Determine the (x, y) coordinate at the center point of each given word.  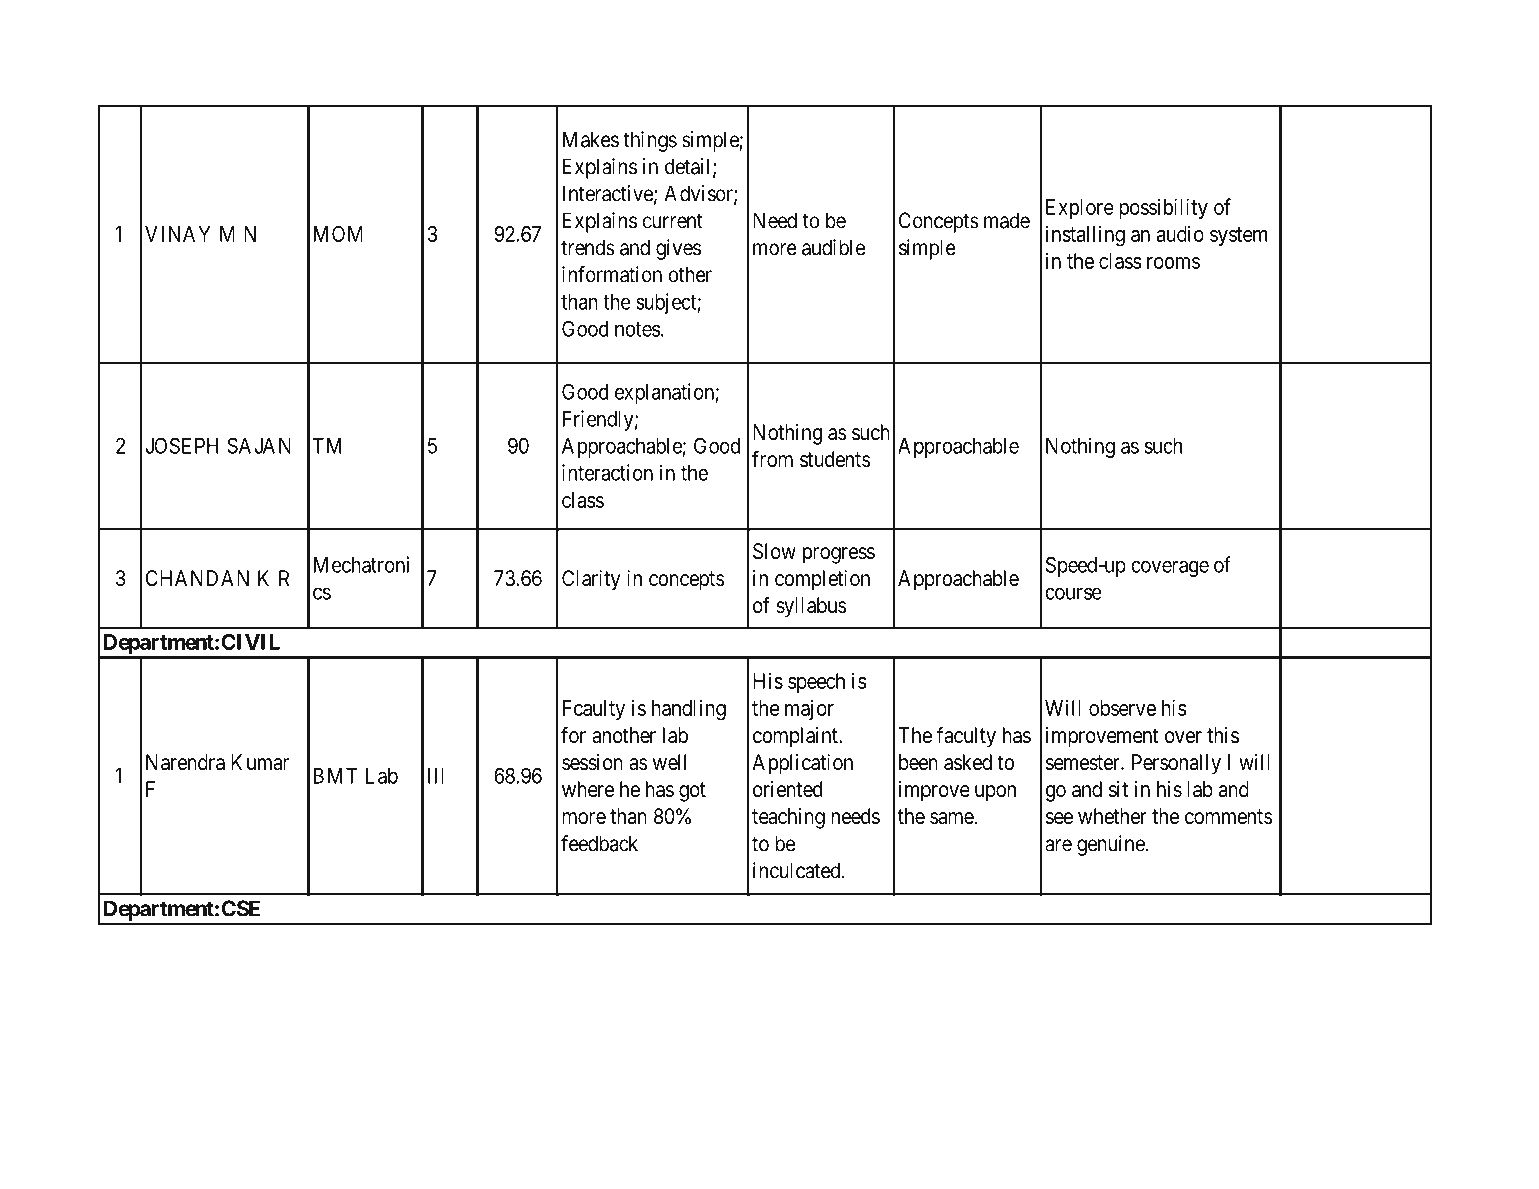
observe (1122, 708)
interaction (607, 472)
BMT (335, 776)
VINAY (177, 234)
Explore (1080, 209)
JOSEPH (182, 445)
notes (637, 329)
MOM (338, 234)
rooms (1173, 263)
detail (689, 167)
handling (689, 710)
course (1073, 594)
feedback (599, 843)
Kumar (260, 762)
